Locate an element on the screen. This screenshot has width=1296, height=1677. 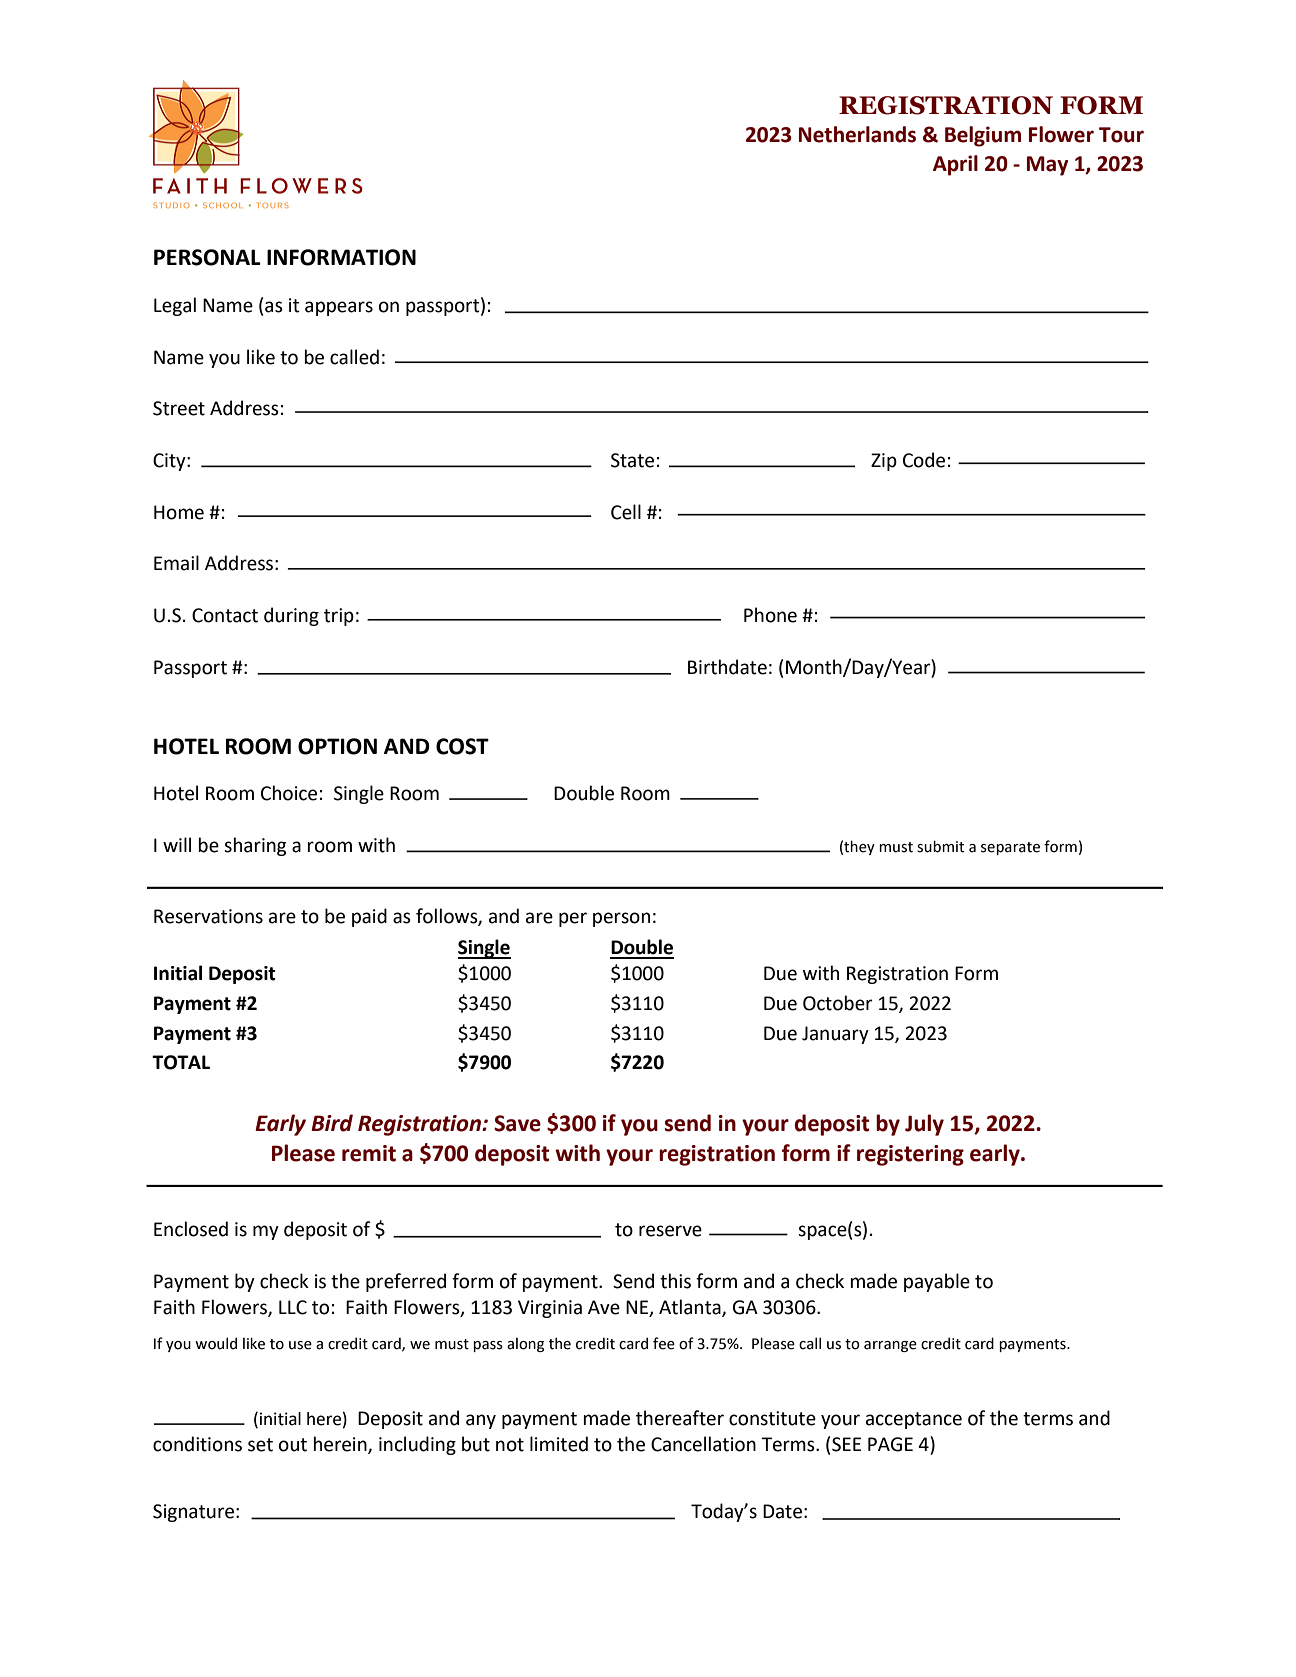
Street is located at coordinates (179, 408).
